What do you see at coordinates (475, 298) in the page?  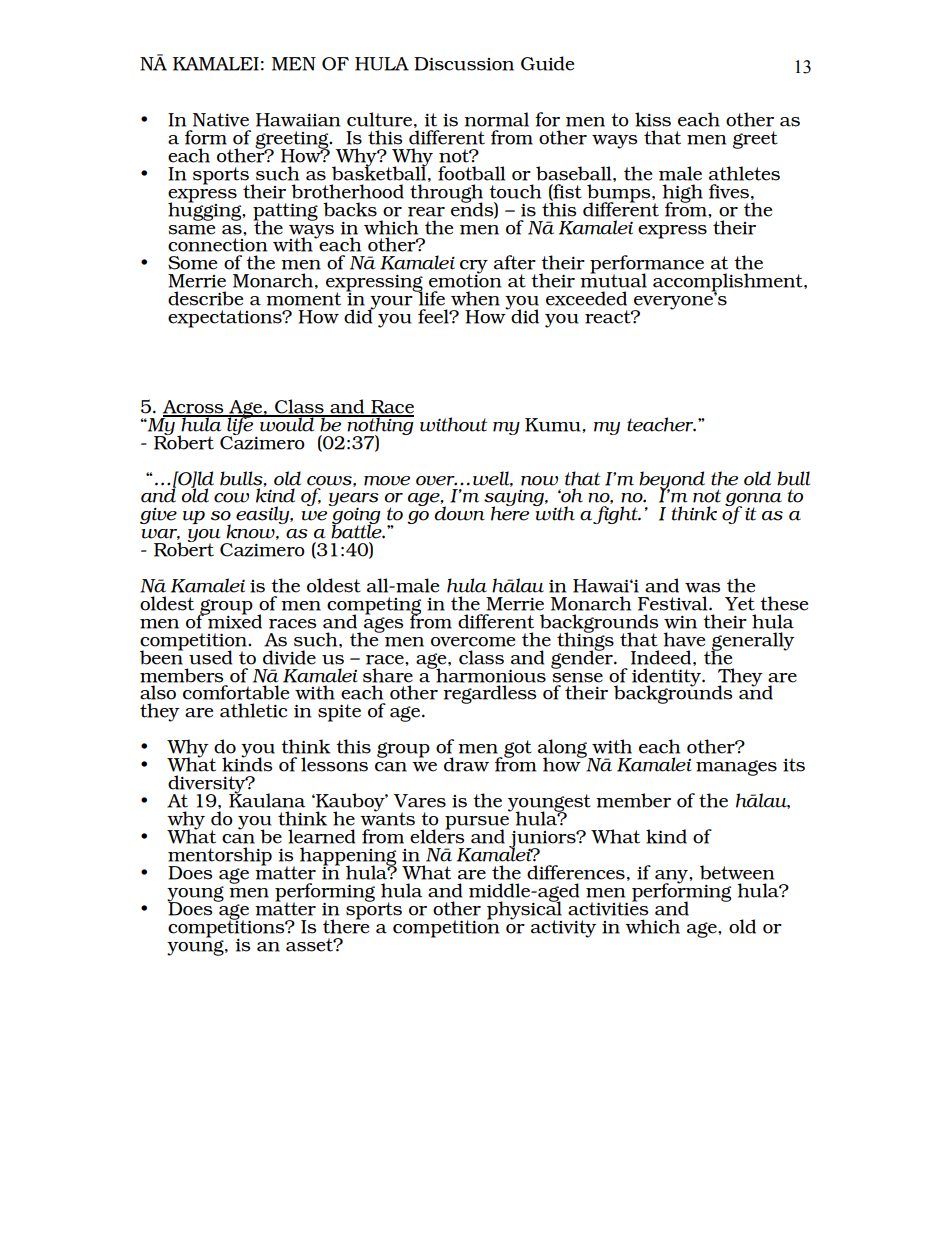 I see `when` at bounding box center [475, 298].
